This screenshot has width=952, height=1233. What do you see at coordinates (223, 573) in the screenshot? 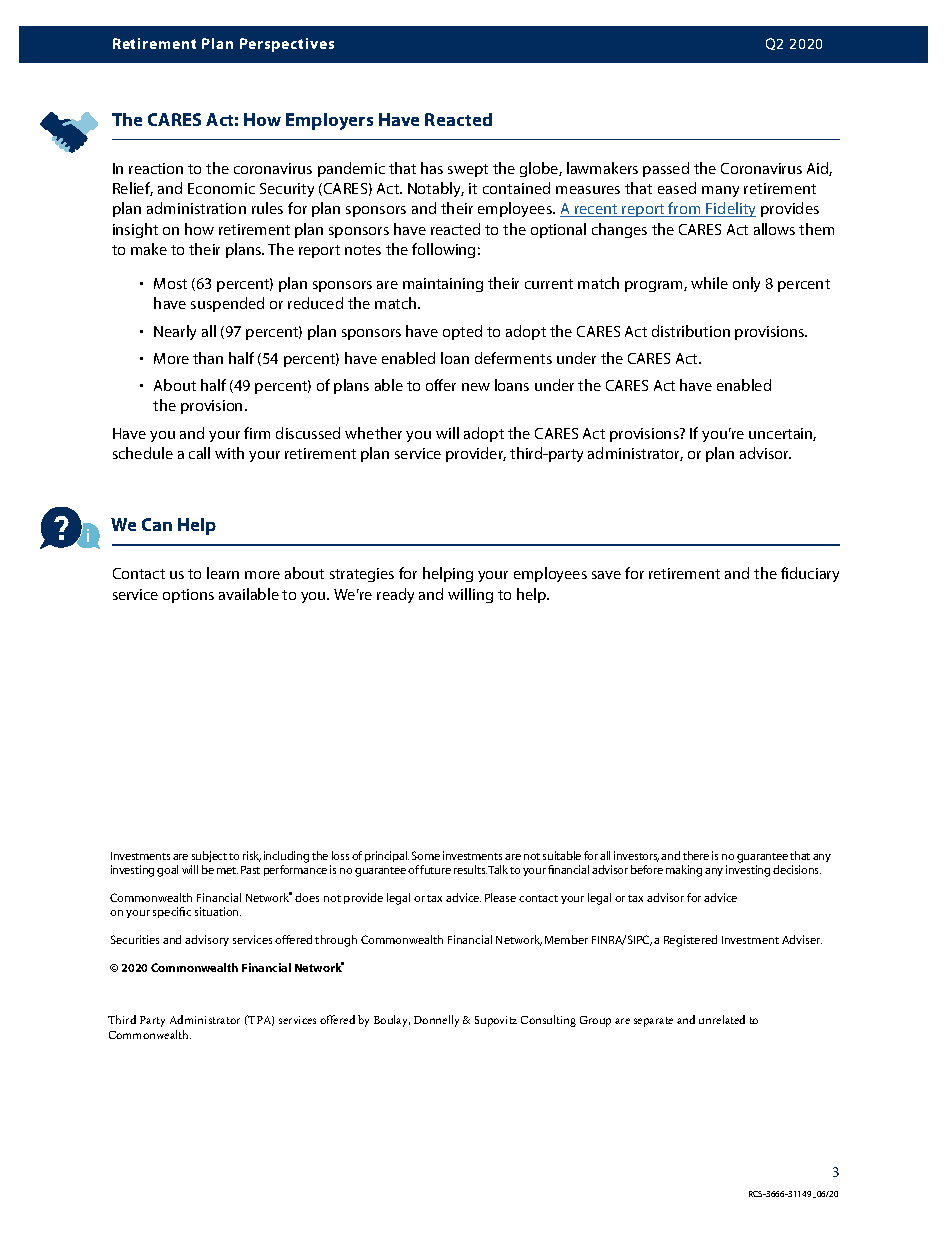
I see `learn` at bounding box center [223, 573].
